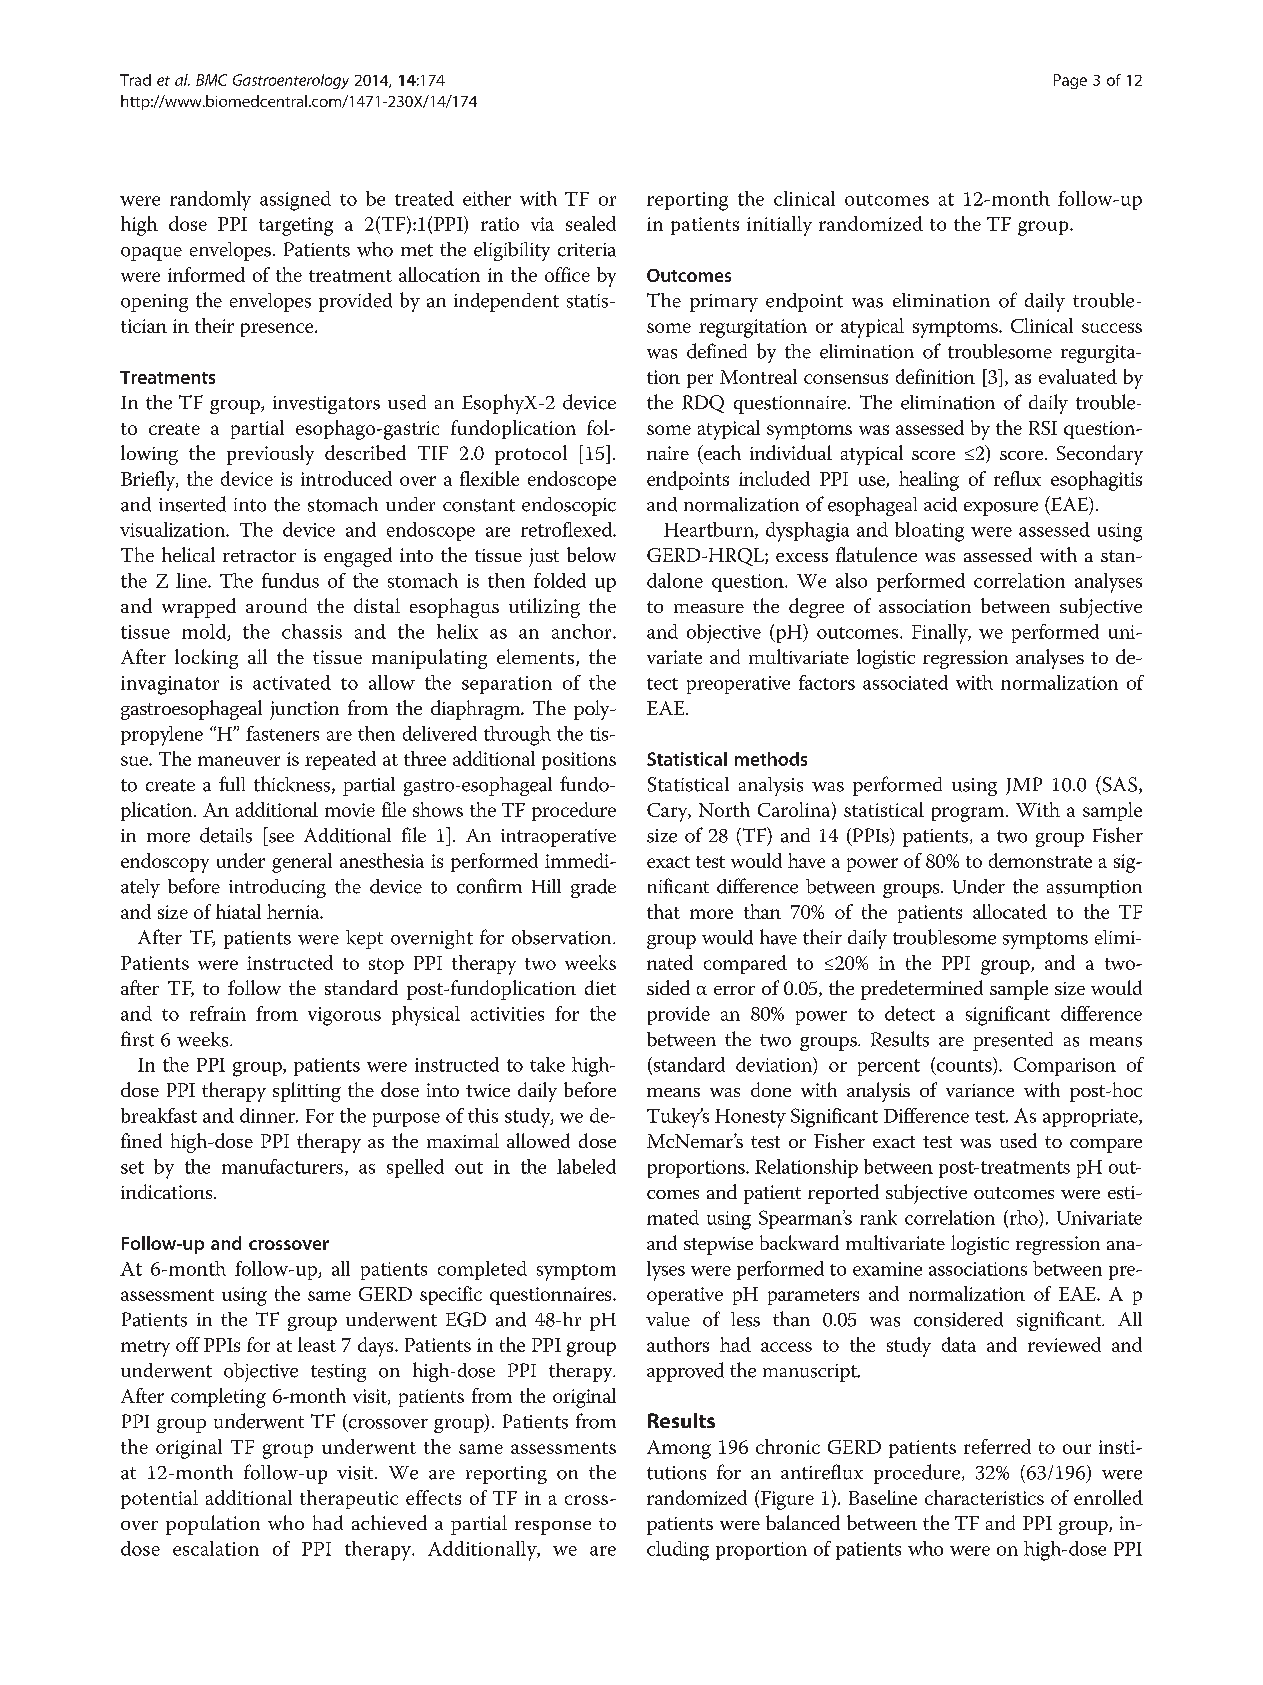 The image size is (1263, 1685). I want to click on potential, so click(159, 1499).
